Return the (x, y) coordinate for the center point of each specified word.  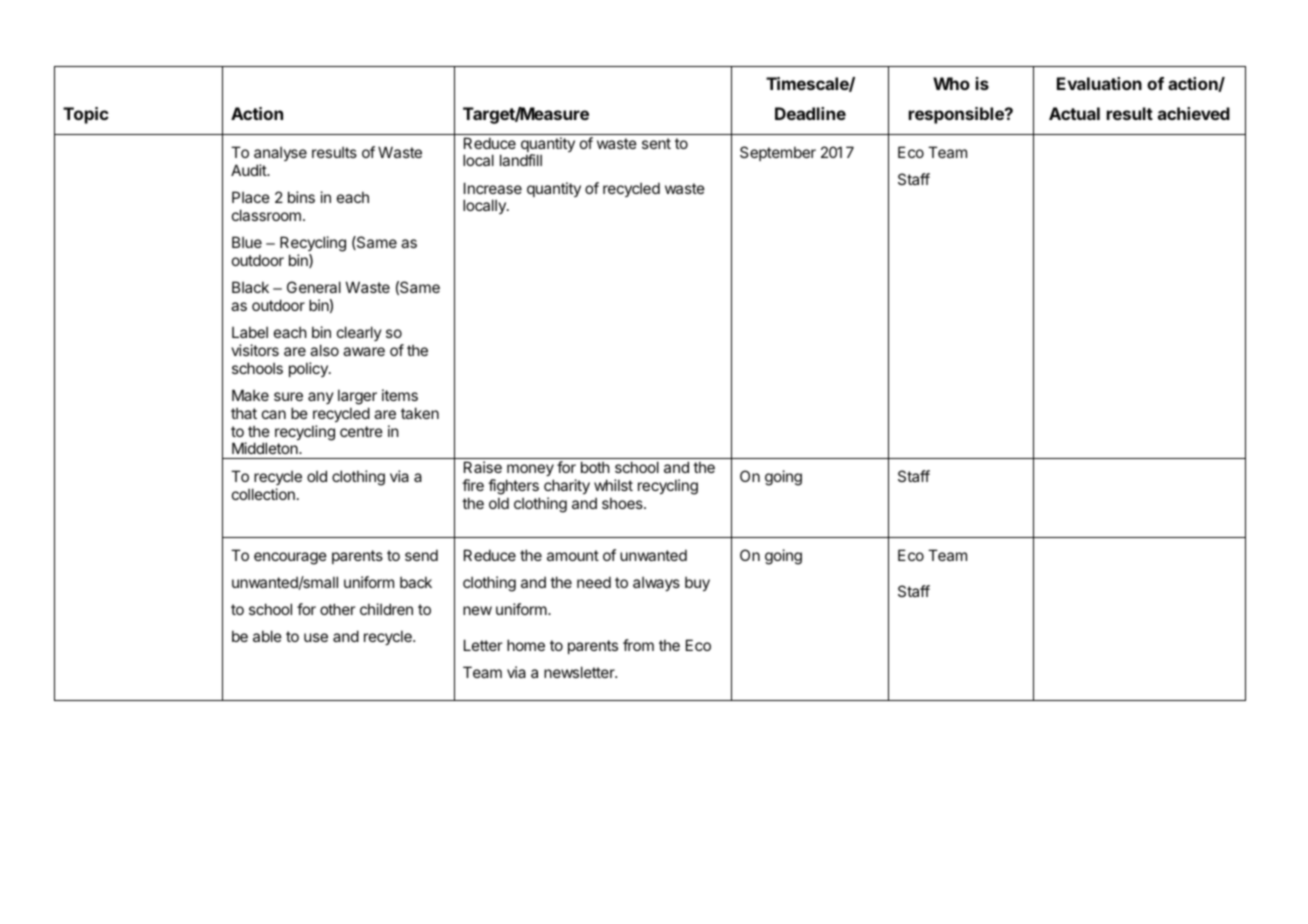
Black (250, 287)
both (595, 467)
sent (656, 143)
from (638, 645)
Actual (1074, 113)
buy (697, 584)
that (244, 413)
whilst (613, 485)
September (778, 153)
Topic (86, 115)
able (267, 636)
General (314, 287)
